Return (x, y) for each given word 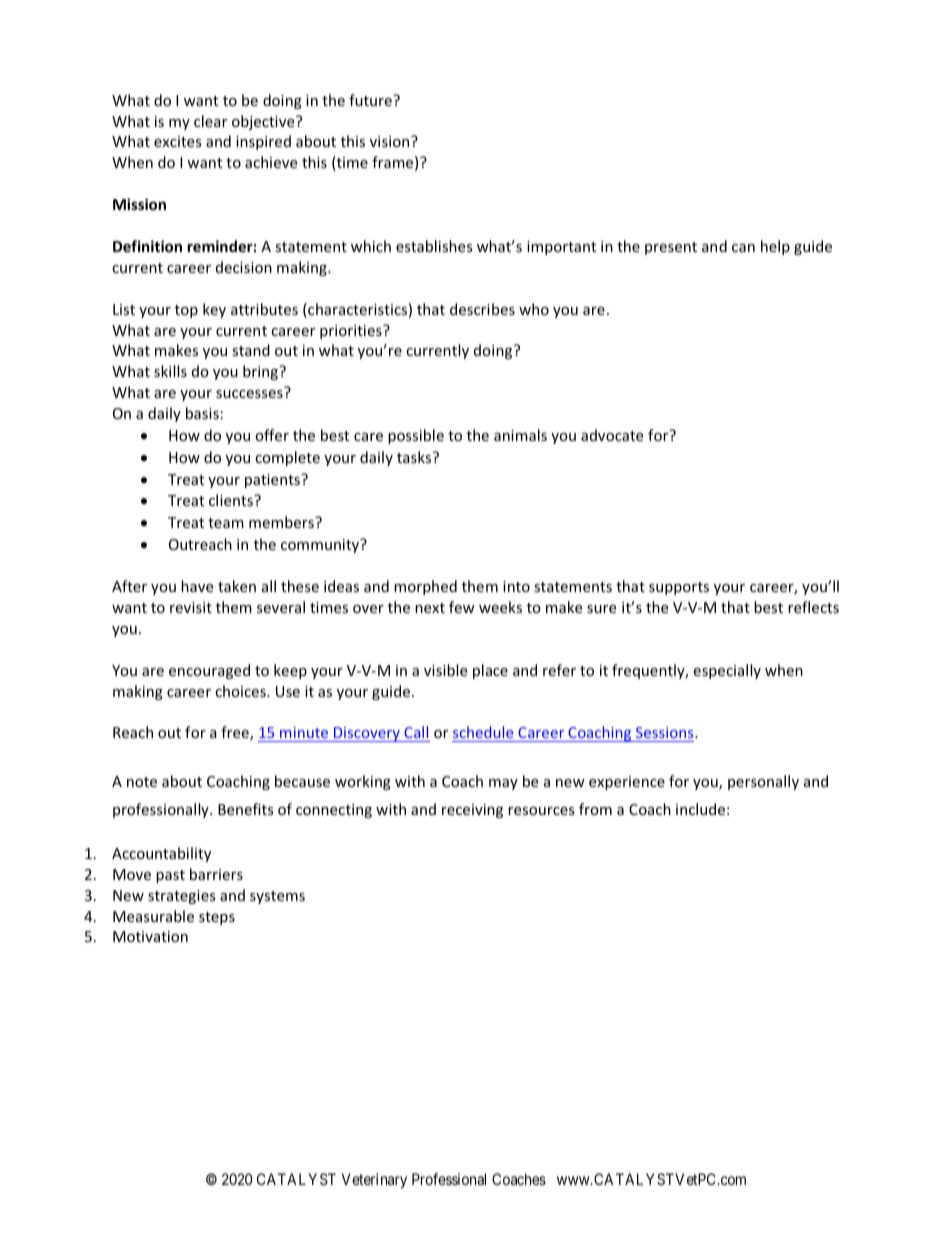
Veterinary (374, 1181)
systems (277, 897)
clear (210, 121)
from (595, 809)
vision (391, 141)
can (743, 248)
